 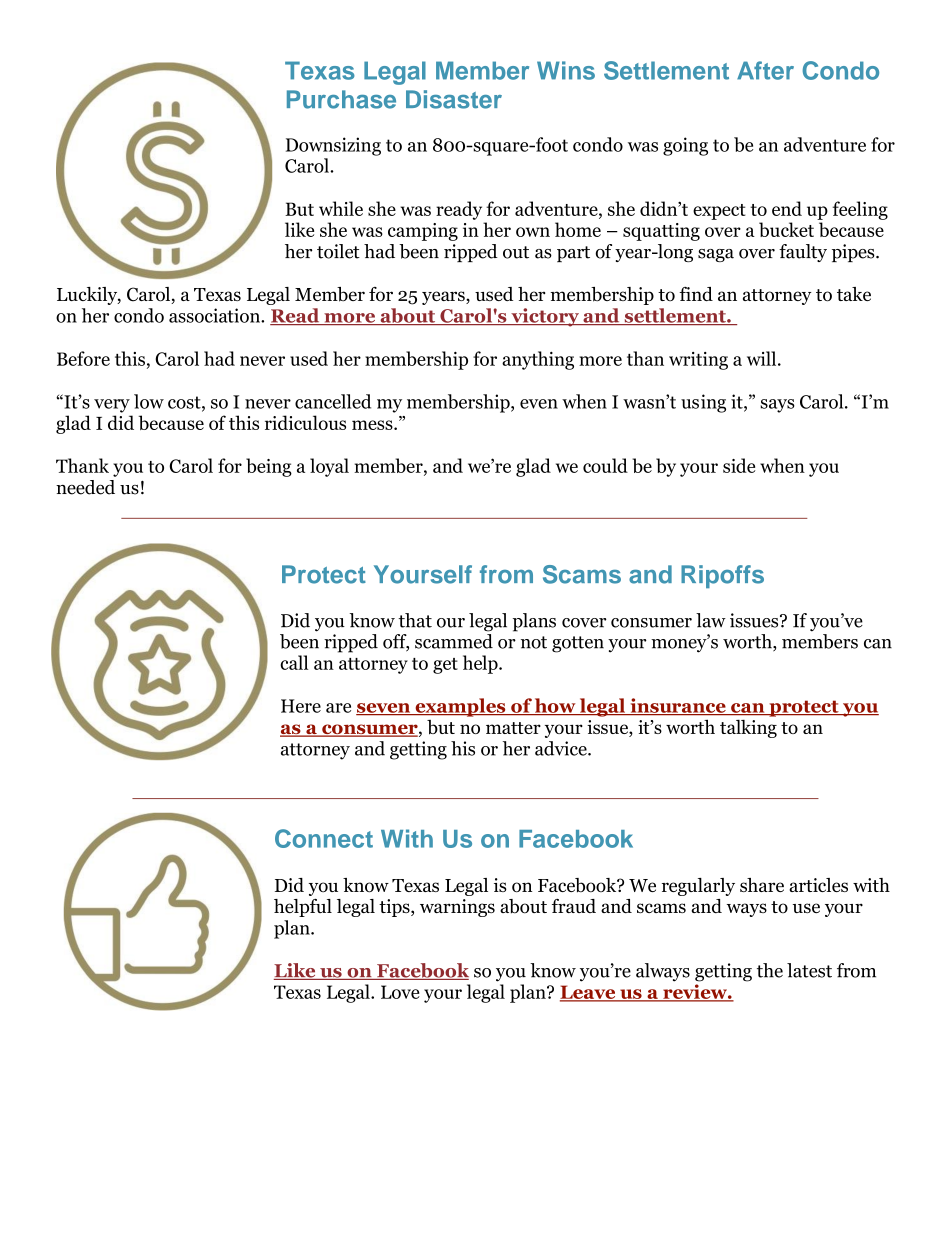 What do you see at coordinates (400, 992) in the page?
I see `Love` at bounding box center [400, 992].
